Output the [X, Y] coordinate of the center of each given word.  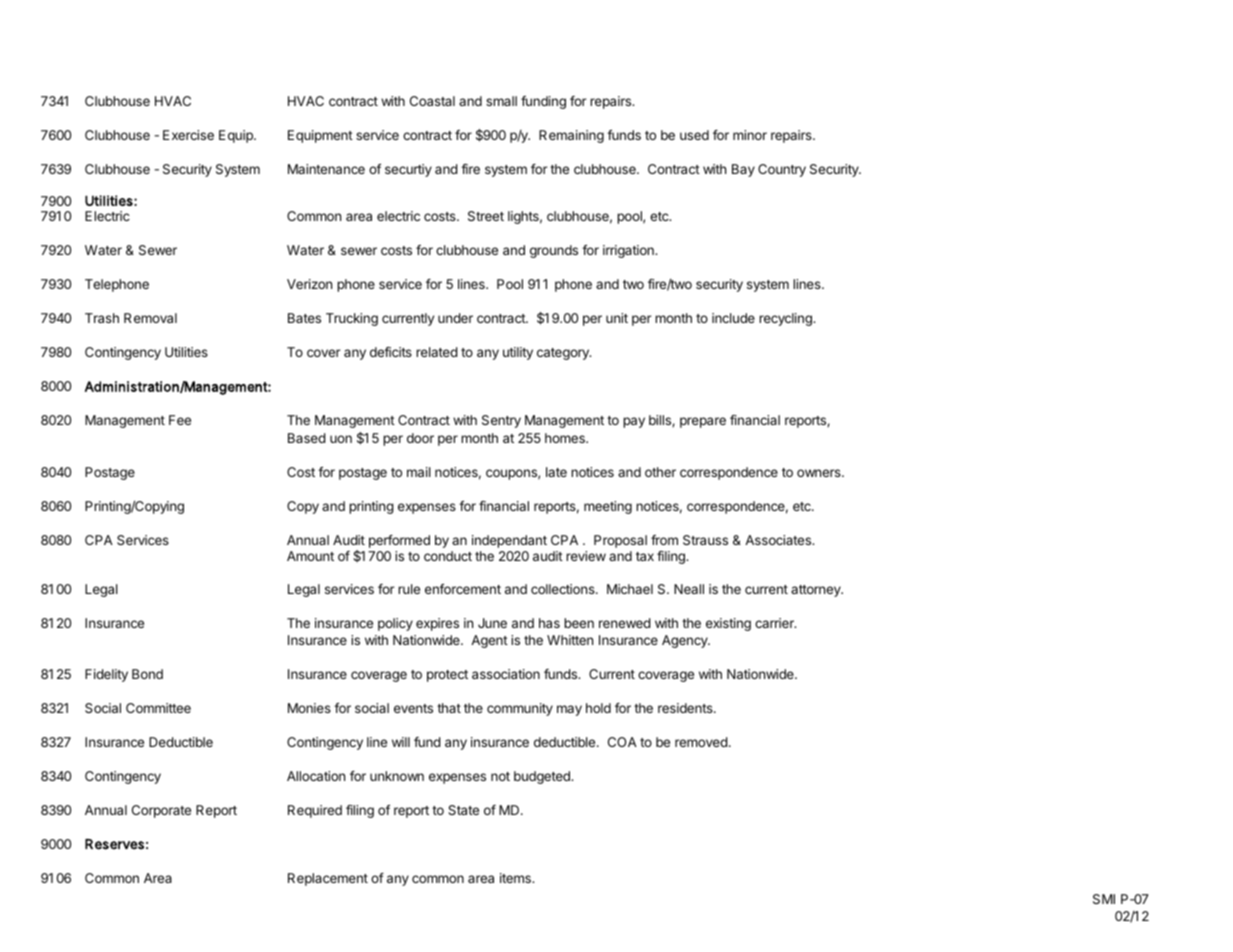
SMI [1104, 899]
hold [598, 708]
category [564, 354]
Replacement [328, 879]
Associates [779, 540]
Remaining [571, 136]
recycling [786, 319]
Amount [310, 556]
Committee [158, 708]
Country [782, 170]
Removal [150, 318]
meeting [608, 507]
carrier [775, 623]
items [517, 878]
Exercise [188, 135]
